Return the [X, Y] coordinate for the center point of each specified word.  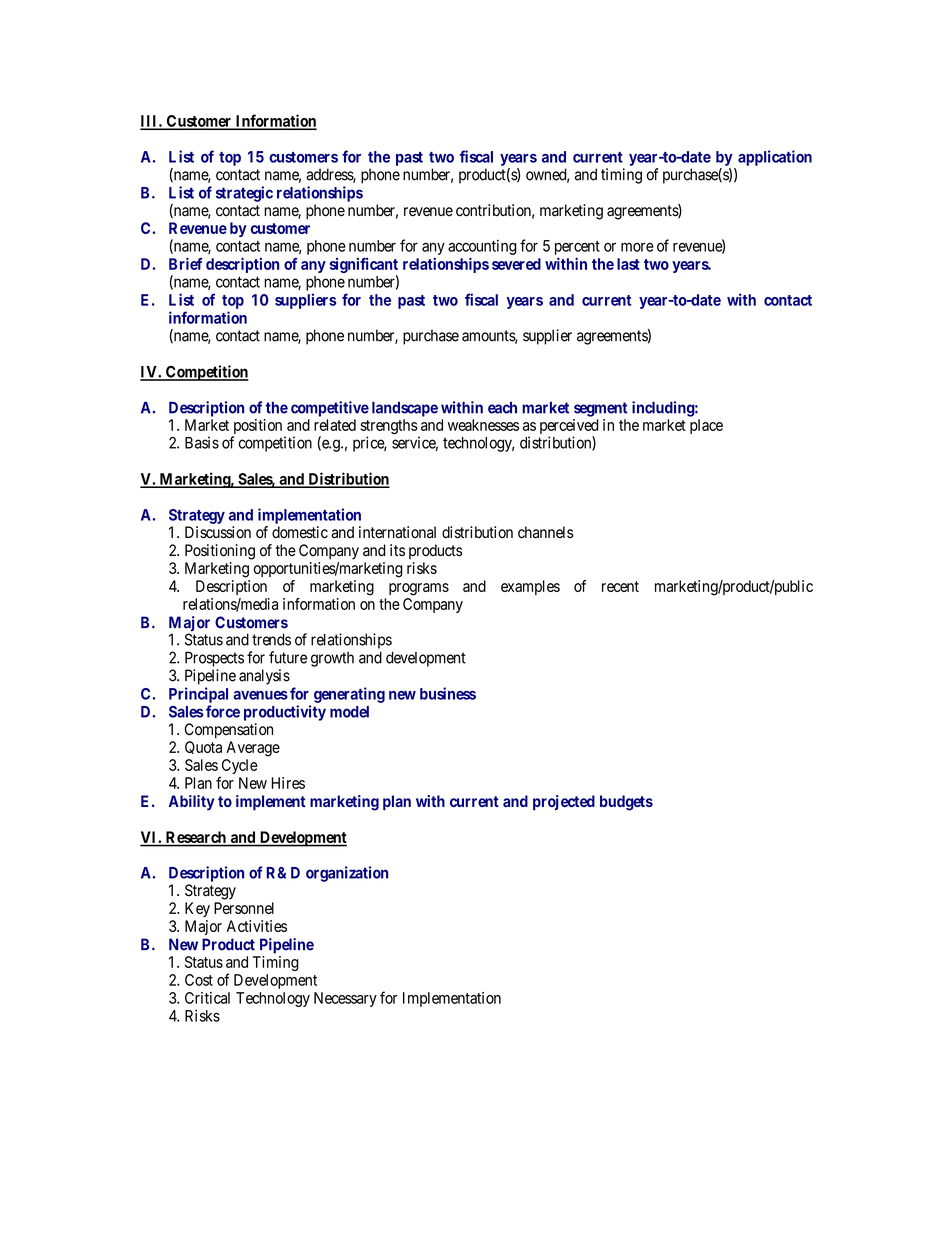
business [448, 693]
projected [564, 803]
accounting [482, 247]
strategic [244, 194]
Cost [199, 980]
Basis [202, 442]
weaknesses [483, 425]
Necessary [345, 999]
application [775, 158]
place [706, 426]
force [223, 711]
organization [347, 874]
